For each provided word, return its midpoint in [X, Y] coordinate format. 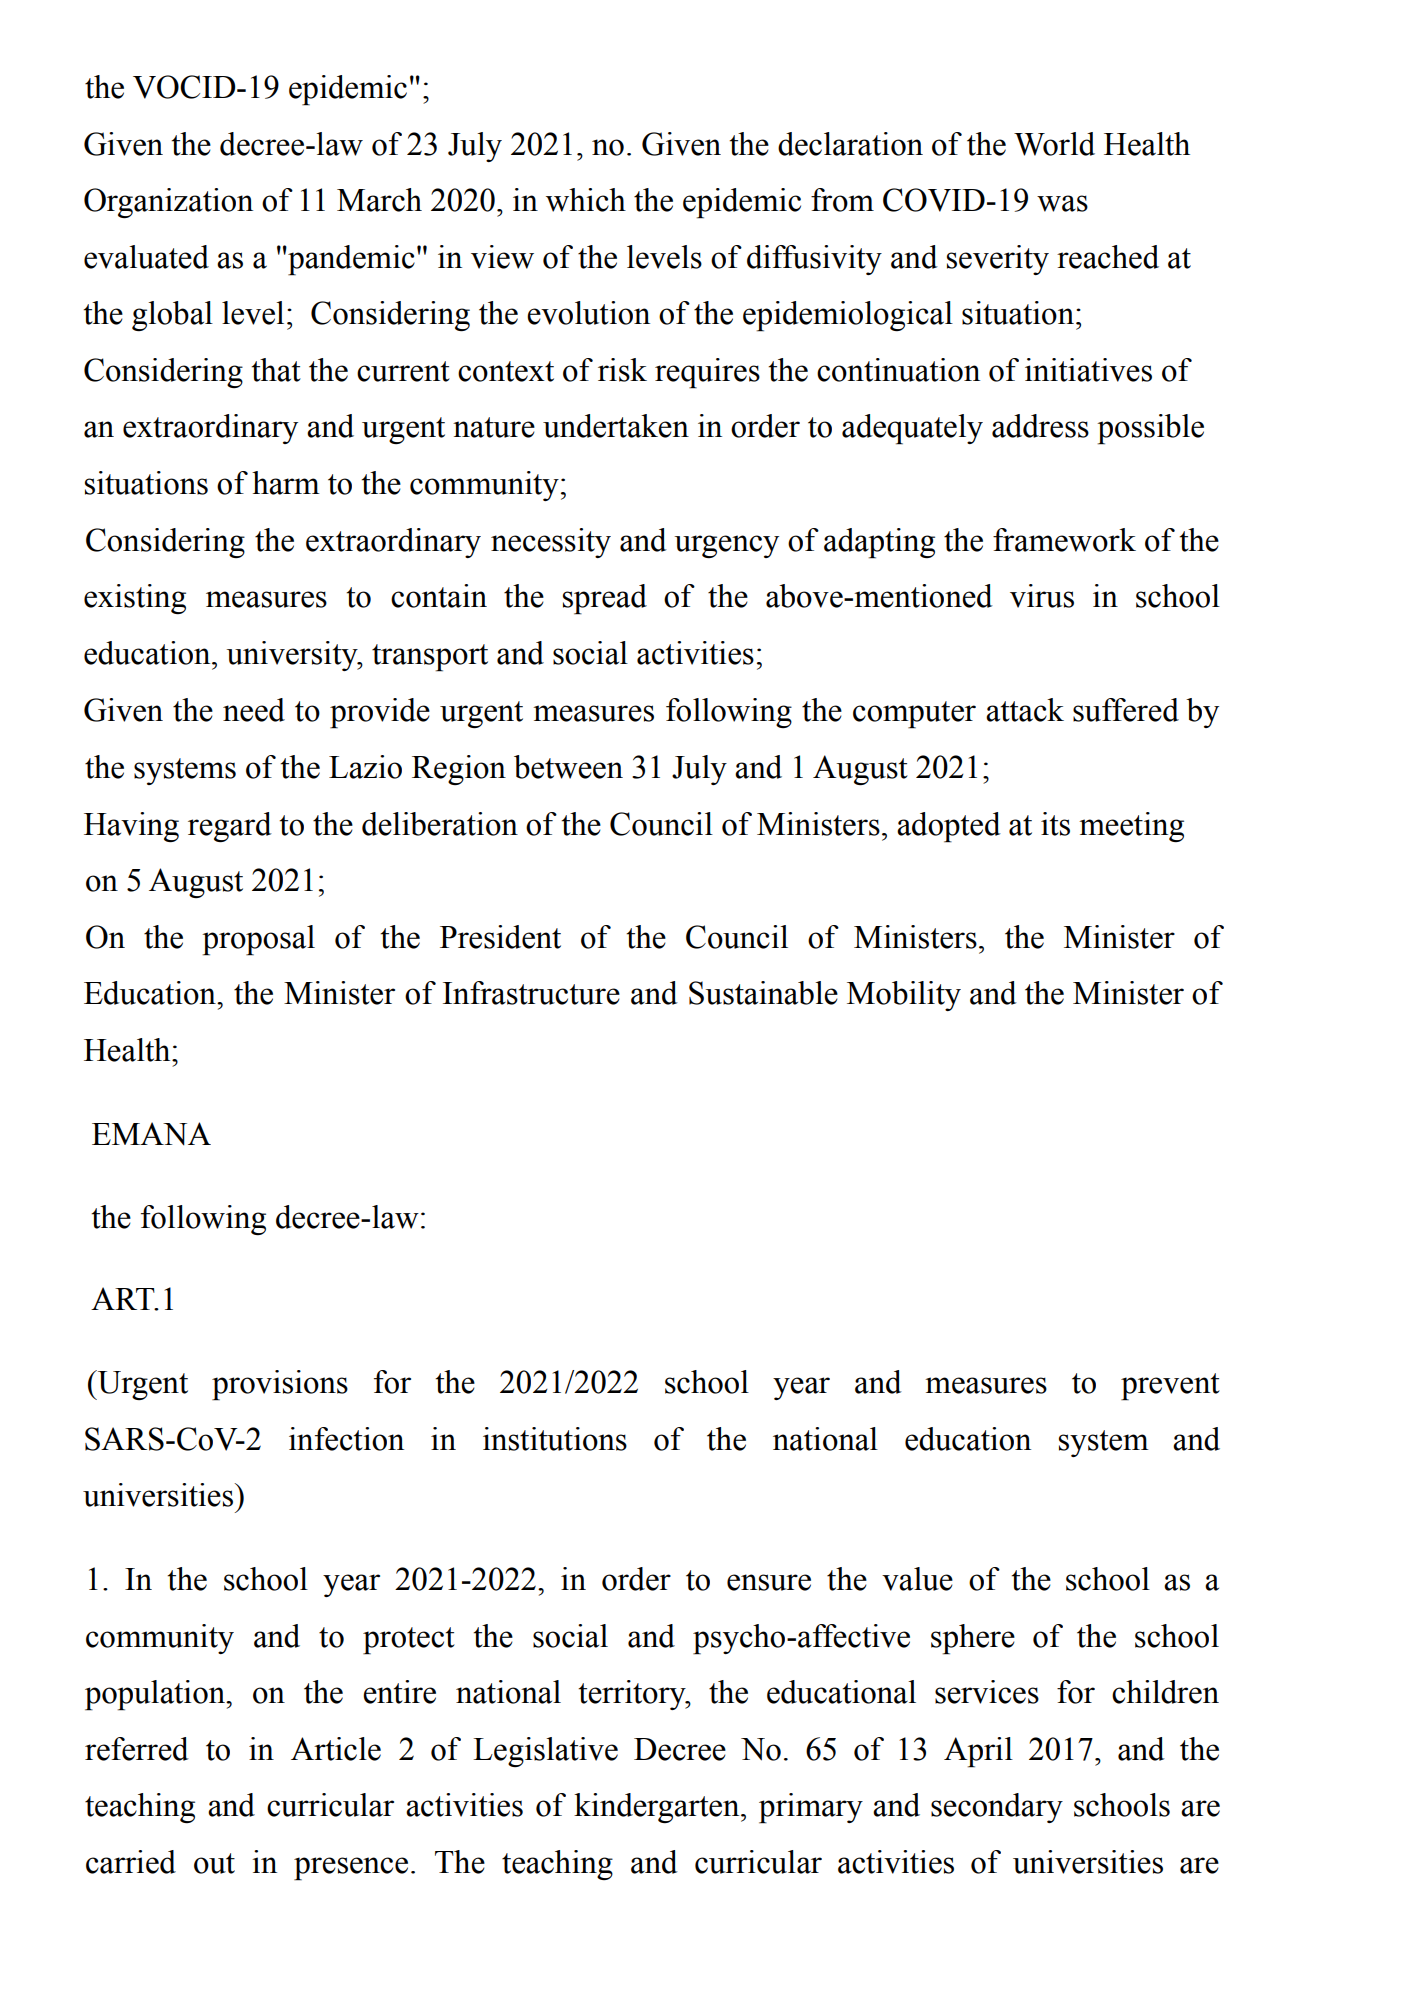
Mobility [904, 996]
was [1062, 203]
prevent [1170, 1387]
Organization [168, 203]
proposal [258, 940]
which [586, 200]
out [214, 1863]
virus [1042, 596]
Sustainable [763, 993]
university [293, 656]
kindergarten [658, 1808]
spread [605, 599]
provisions [280, 1385]
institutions [555, 1439]
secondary [997, 1808]
